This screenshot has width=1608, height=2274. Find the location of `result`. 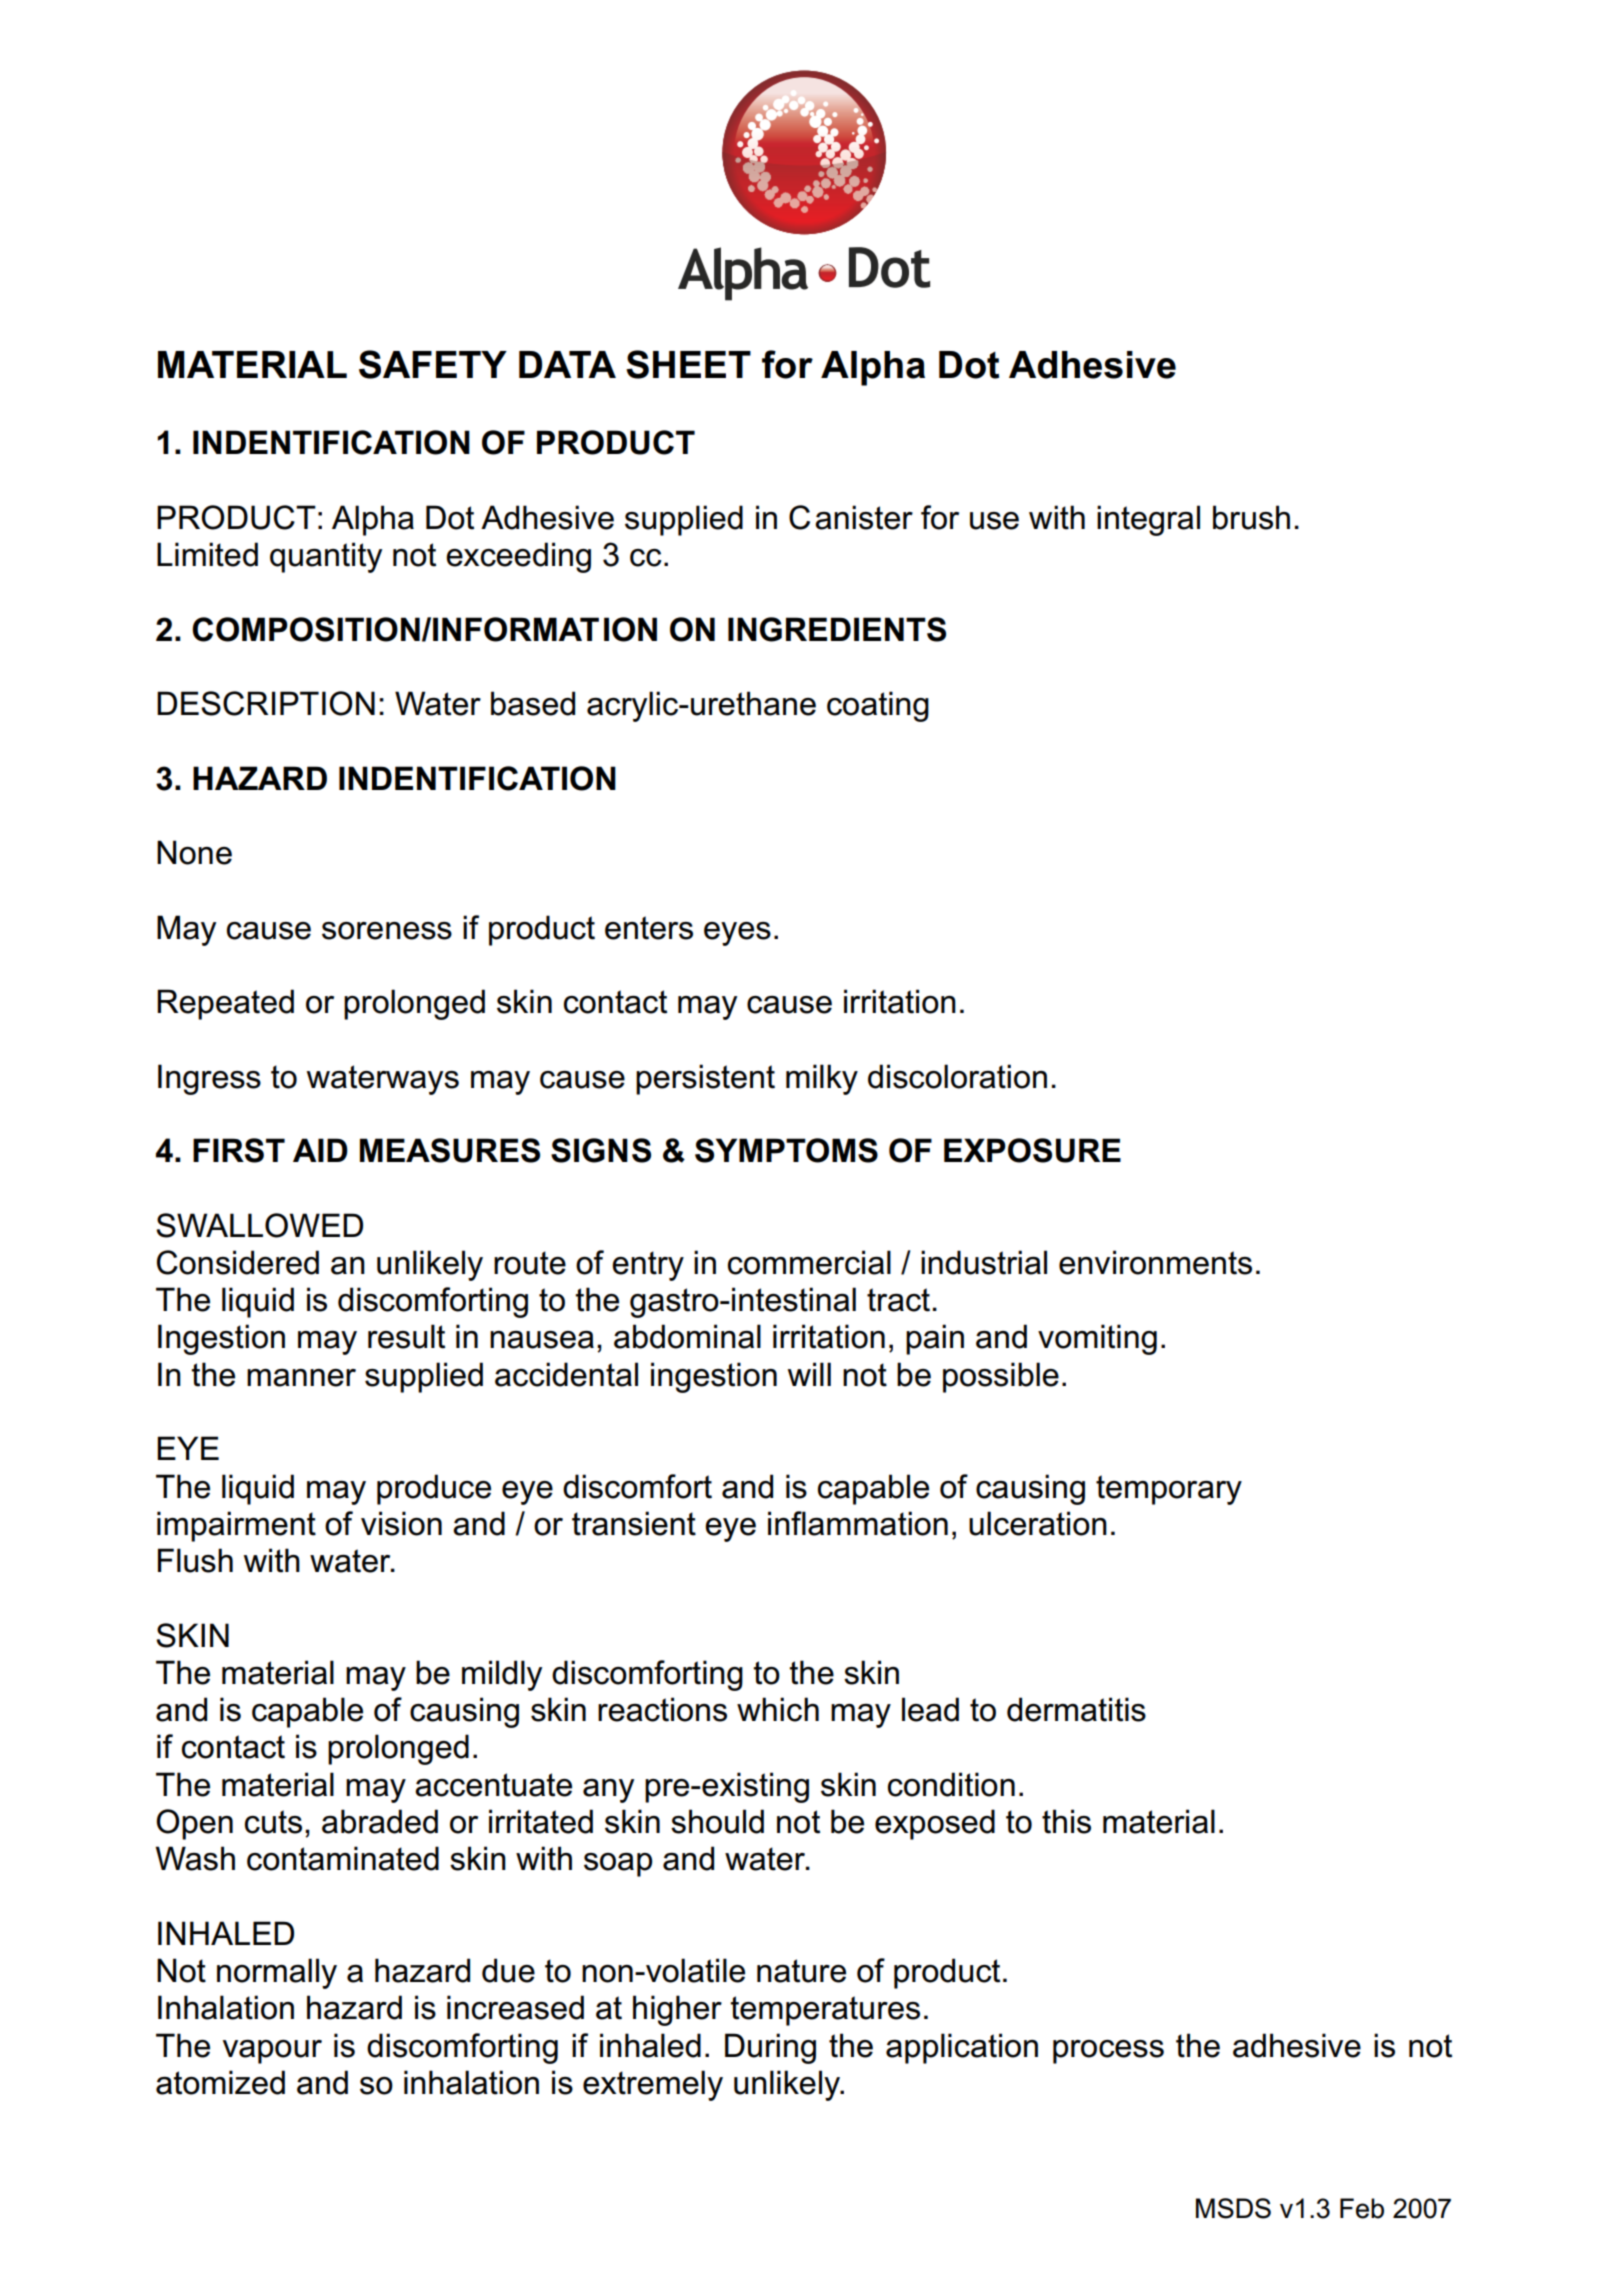

result is located at coordinates (406, 1336).
